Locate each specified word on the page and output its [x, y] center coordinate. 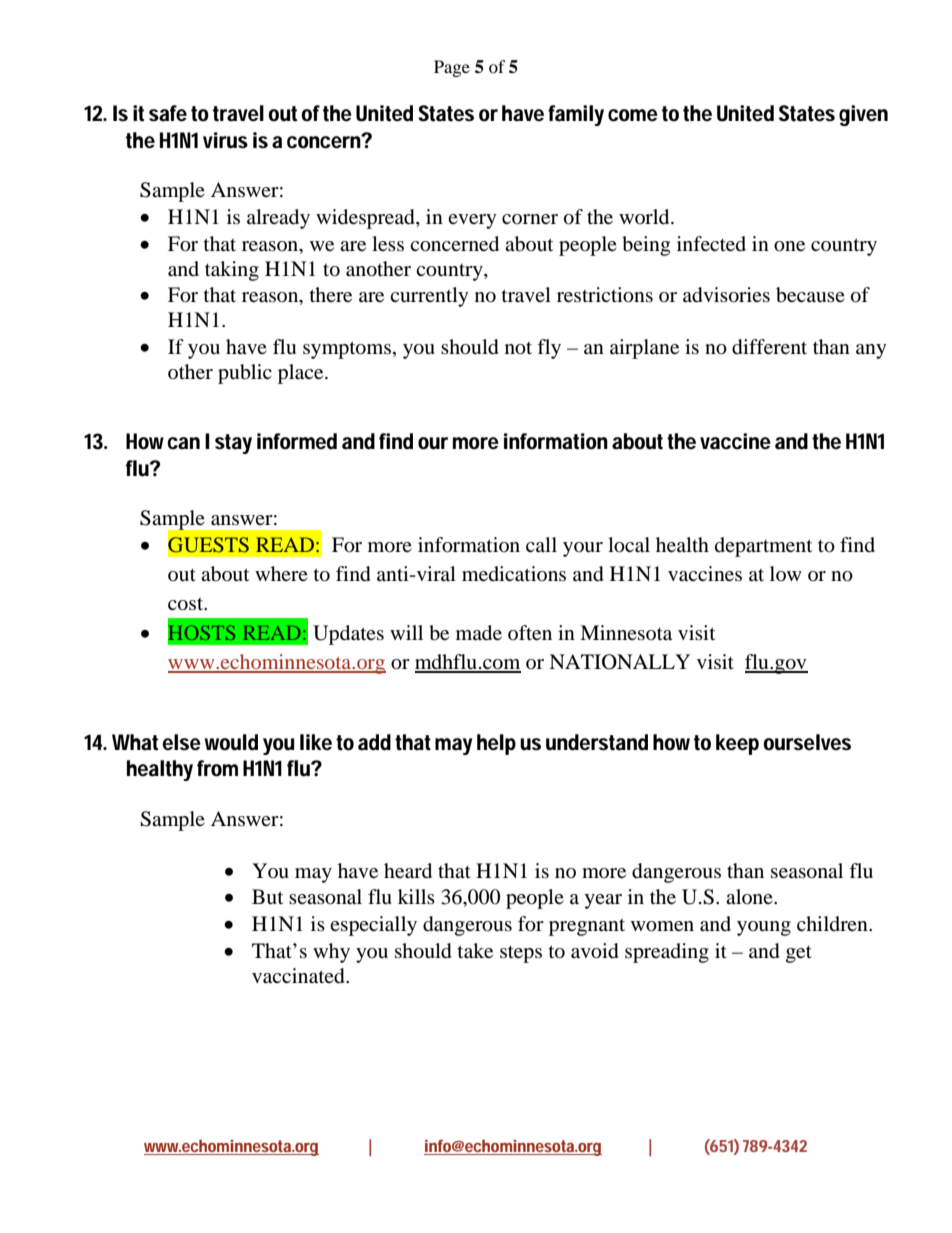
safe [168, 113]
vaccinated [299, 976]
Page [452, 68]
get [799, 954]
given [863, 115]
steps [521, 954]
